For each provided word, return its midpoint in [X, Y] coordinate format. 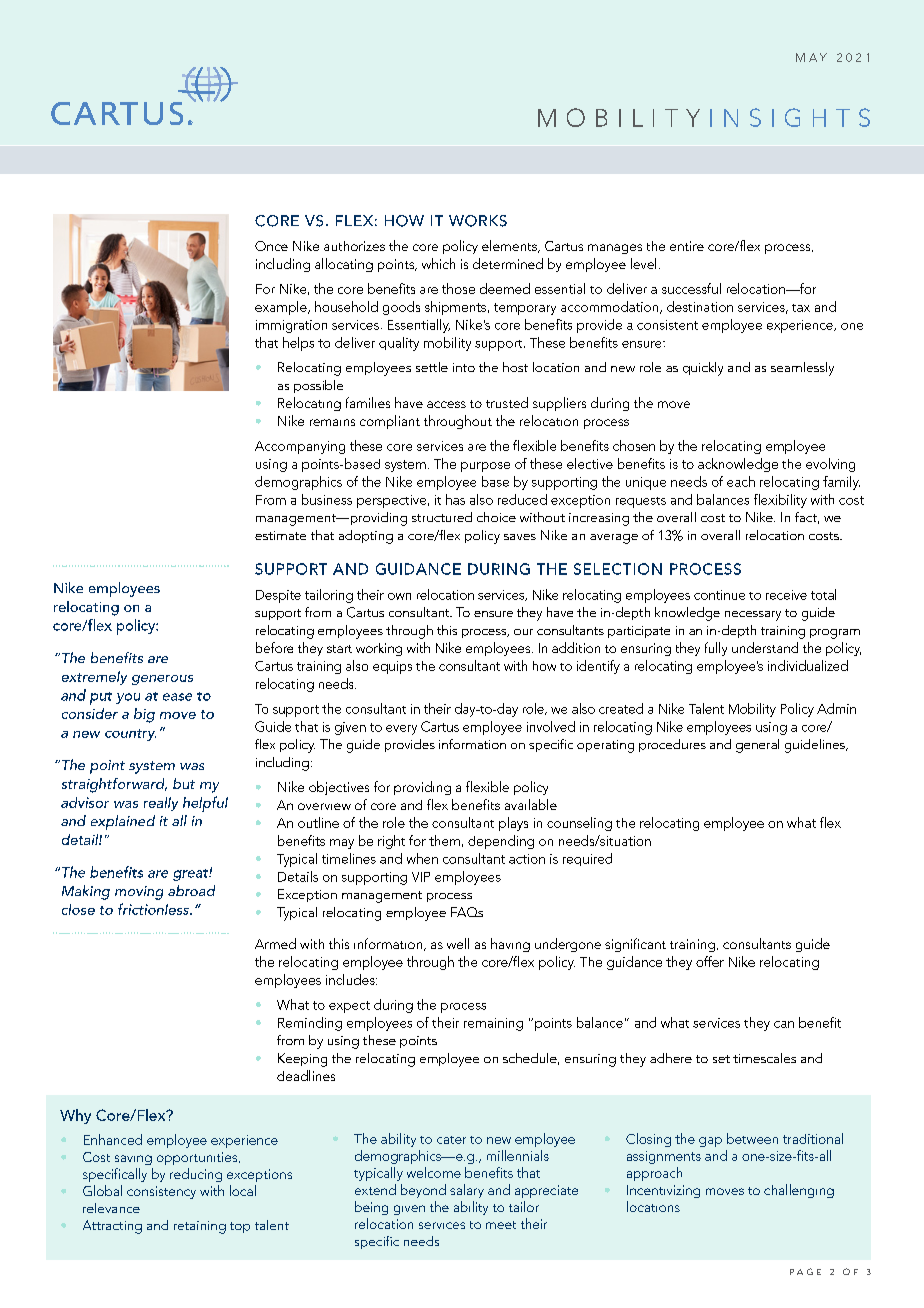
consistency [161, 1192]
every [401, 730]
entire [687, 246]
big [144, 715]
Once [271, 246]
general [757, 746]
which [438, 263]
